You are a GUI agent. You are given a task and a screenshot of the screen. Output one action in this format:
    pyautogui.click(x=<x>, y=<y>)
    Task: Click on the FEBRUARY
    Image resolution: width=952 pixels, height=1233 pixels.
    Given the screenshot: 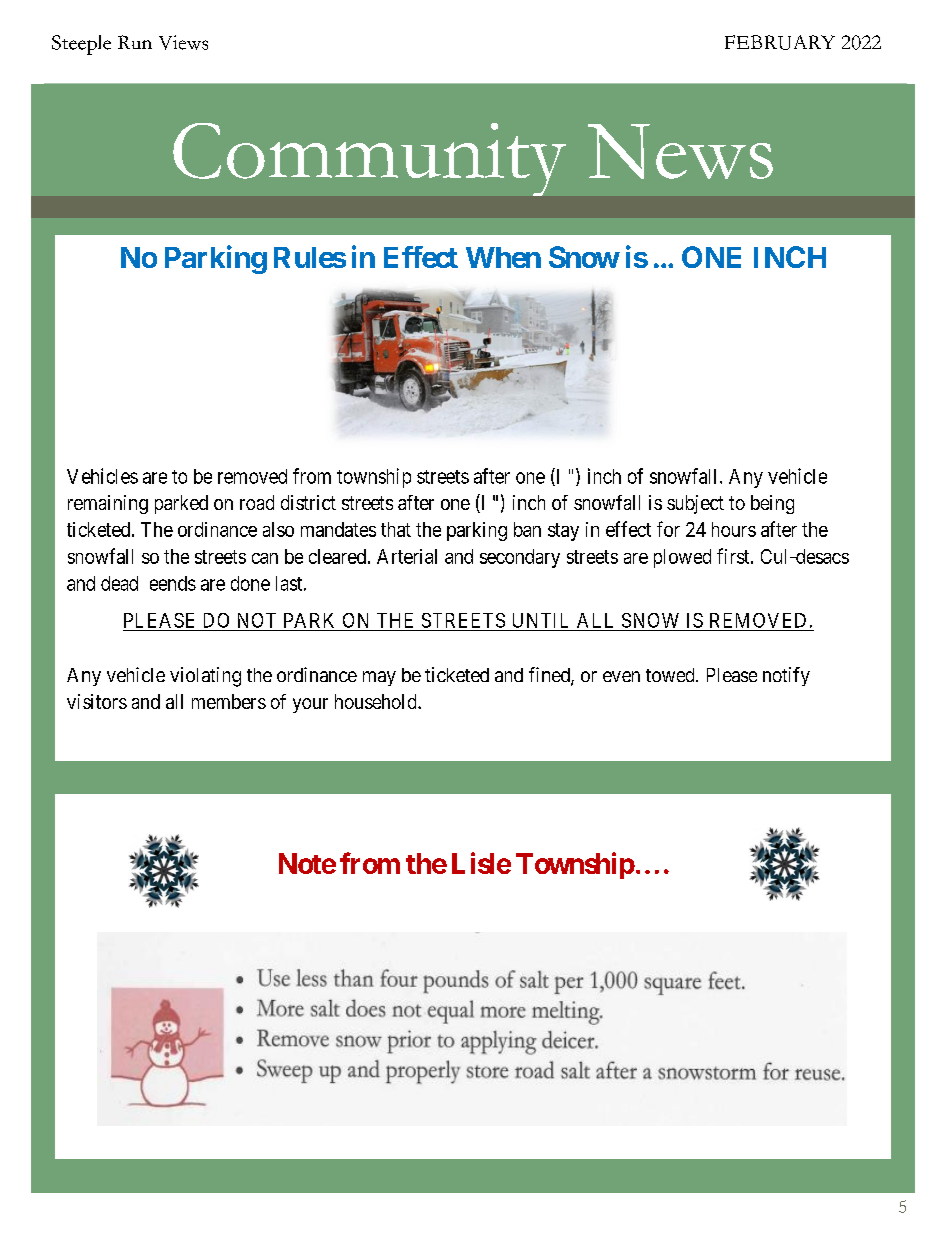 What is the action you would take?
    pyautogui.click(x=780, y=42)
